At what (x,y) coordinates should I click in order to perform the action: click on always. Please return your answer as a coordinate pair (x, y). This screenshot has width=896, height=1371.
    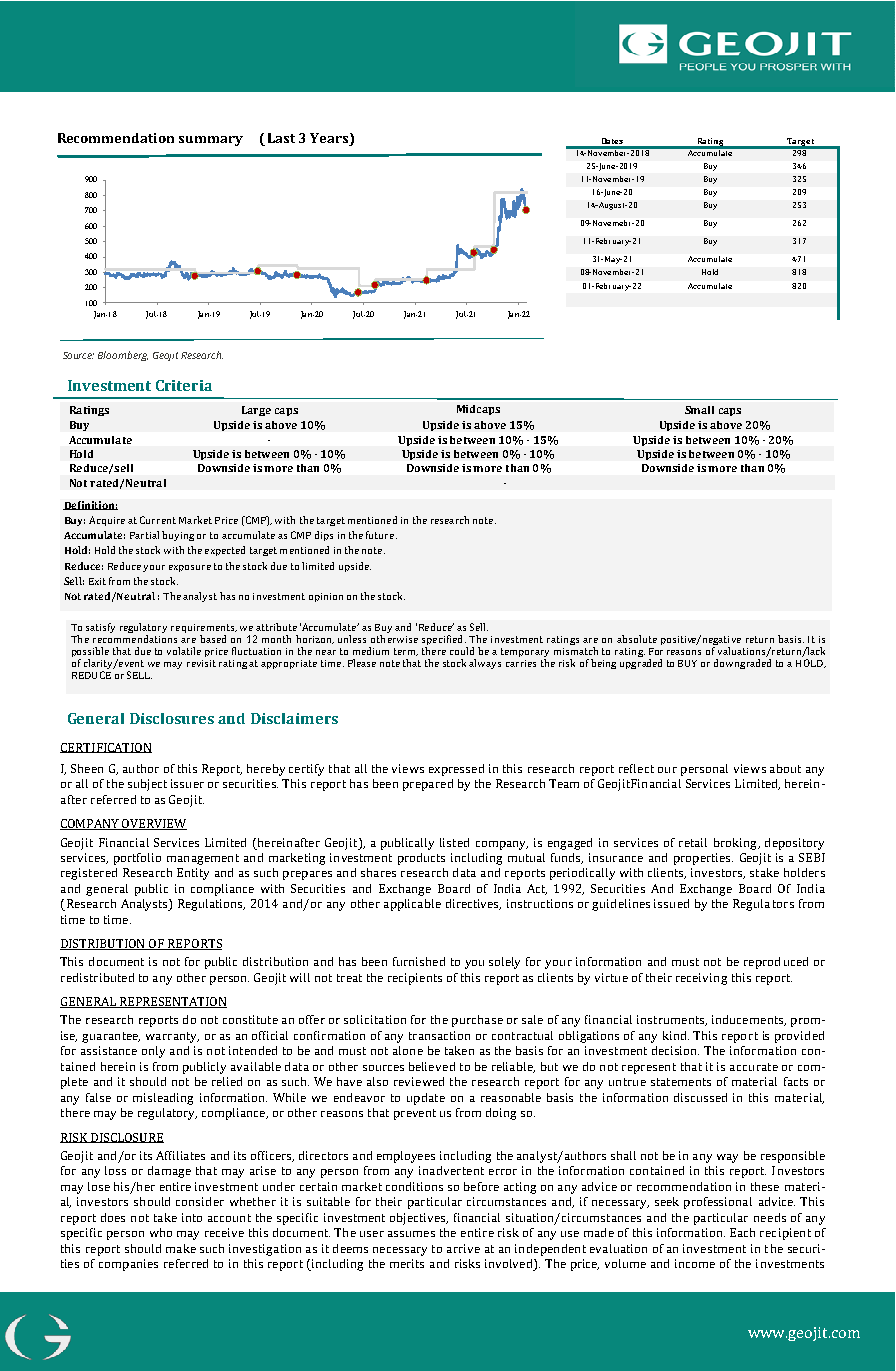
    Looking at the image, I should click on (485, 664).
